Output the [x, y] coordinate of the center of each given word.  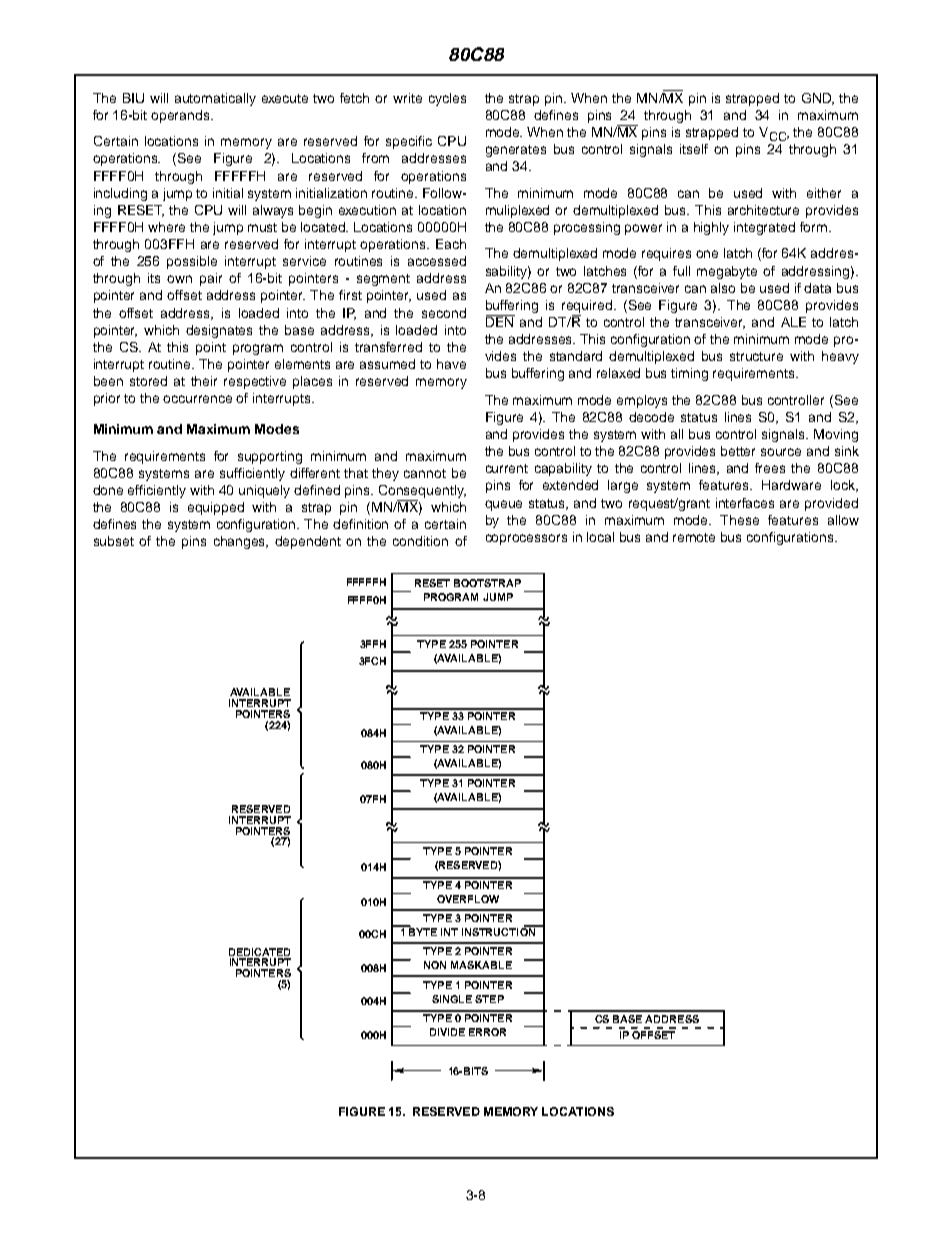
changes [241, 542]
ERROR [487, 1032]
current [507, 468]
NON [435, 965]
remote [694, 537]
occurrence [197, 399]
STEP [489, 999]
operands [181, 116]
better [738, 451]
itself [694, 149]
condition [420, 541]
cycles [447, 99]
